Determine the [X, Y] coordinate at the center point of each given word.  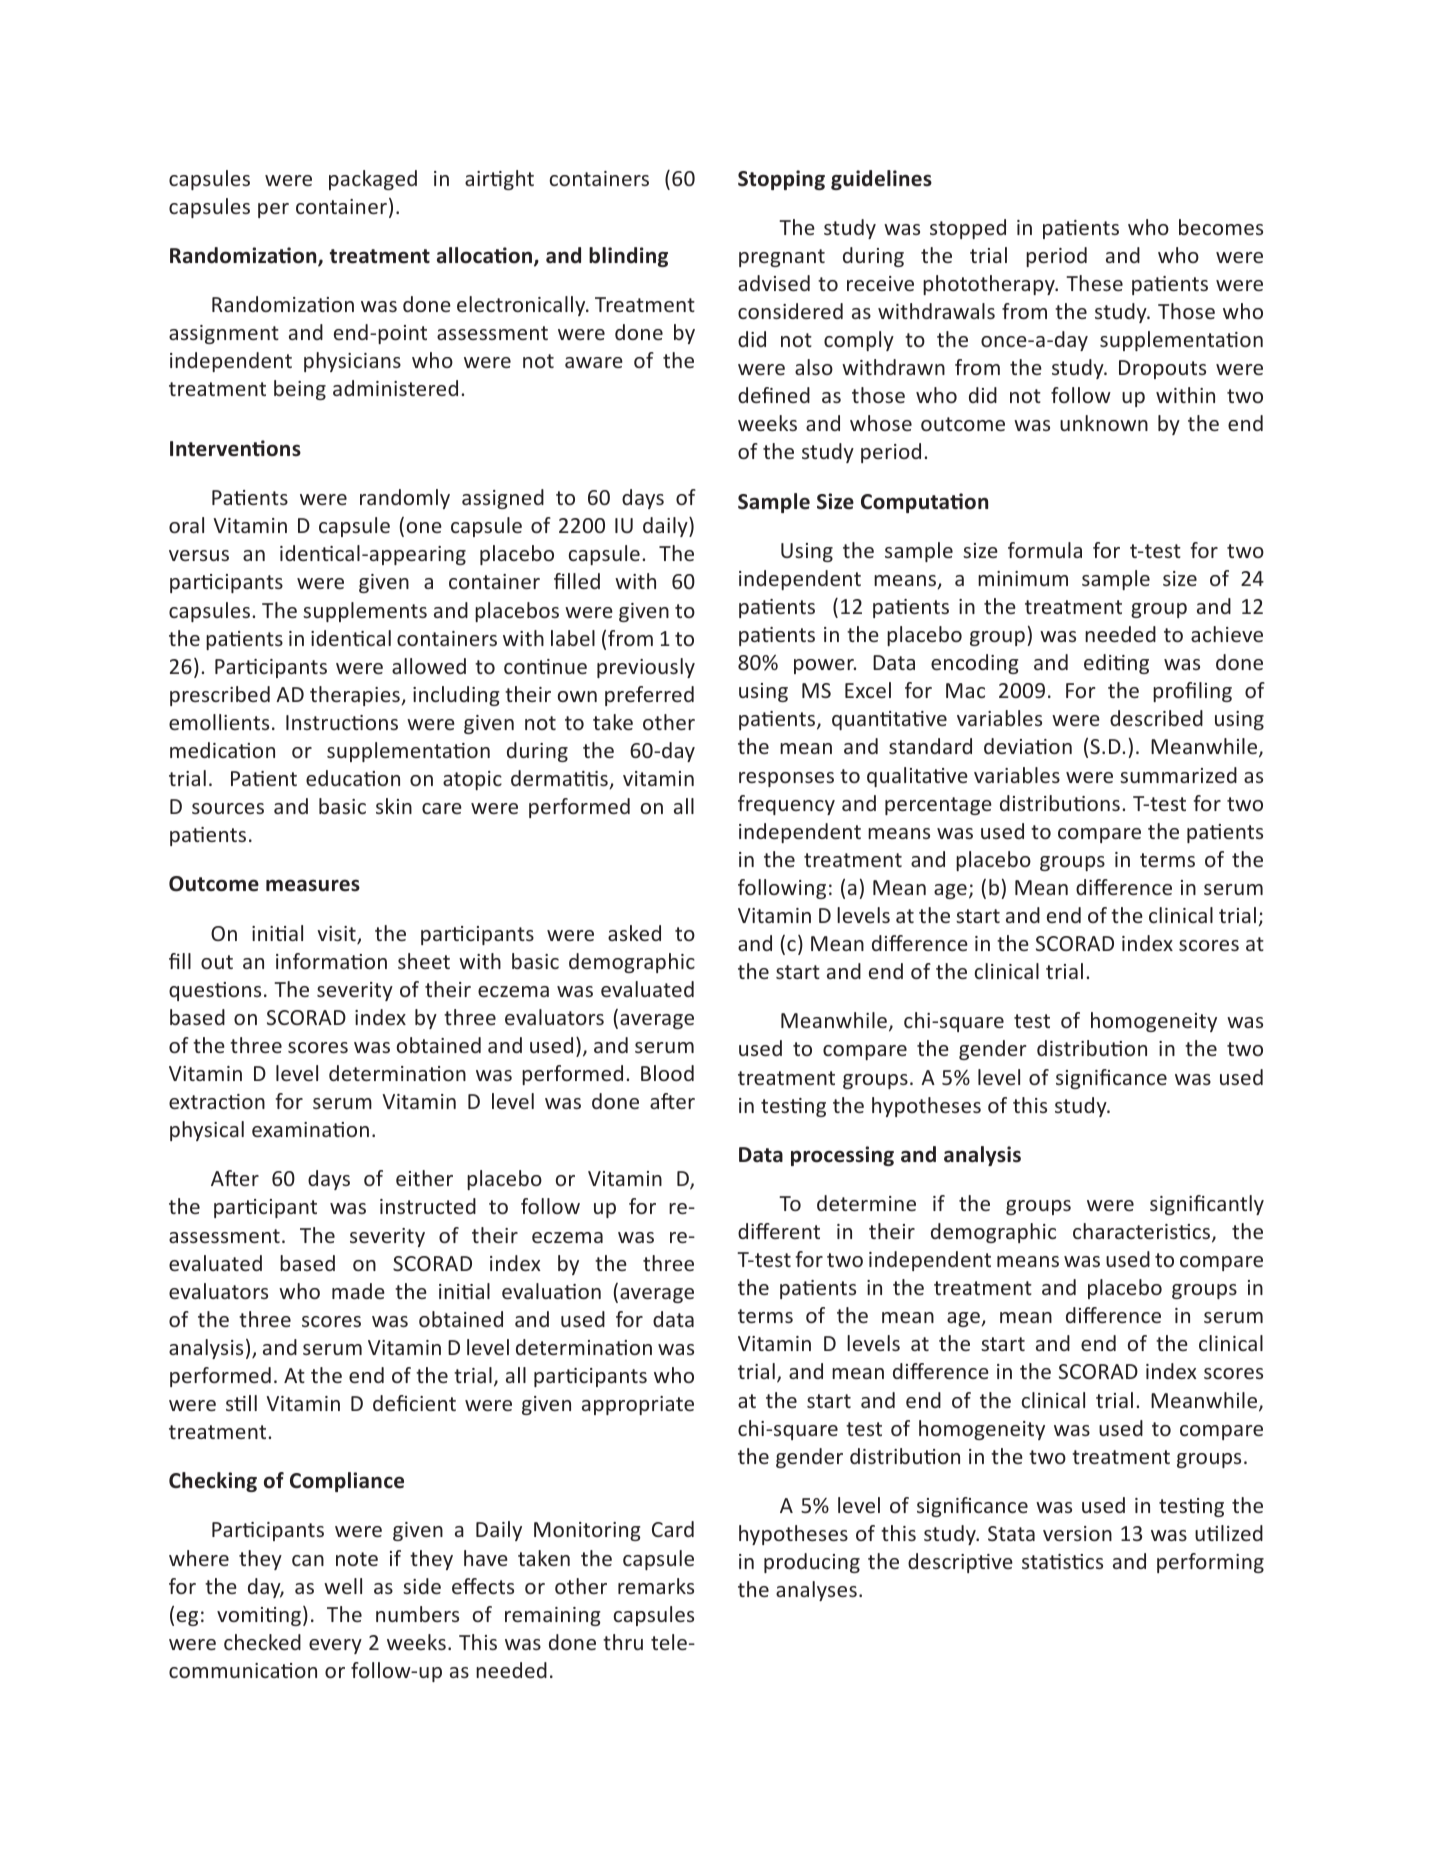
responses [786, 779]
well [343, 1586]
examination [310, 1129]
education [353, 778]
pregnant [782, 258]
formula [1045, 550]
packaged [373, 180]
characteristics [1143, 1232]
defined [774, 395]
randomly [405, 499]
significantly [1207, 1205]
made [358, 1291]
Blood [667, 1073]
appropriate [638, 1405]
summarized [1178, 775]
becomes [1221, 227]
